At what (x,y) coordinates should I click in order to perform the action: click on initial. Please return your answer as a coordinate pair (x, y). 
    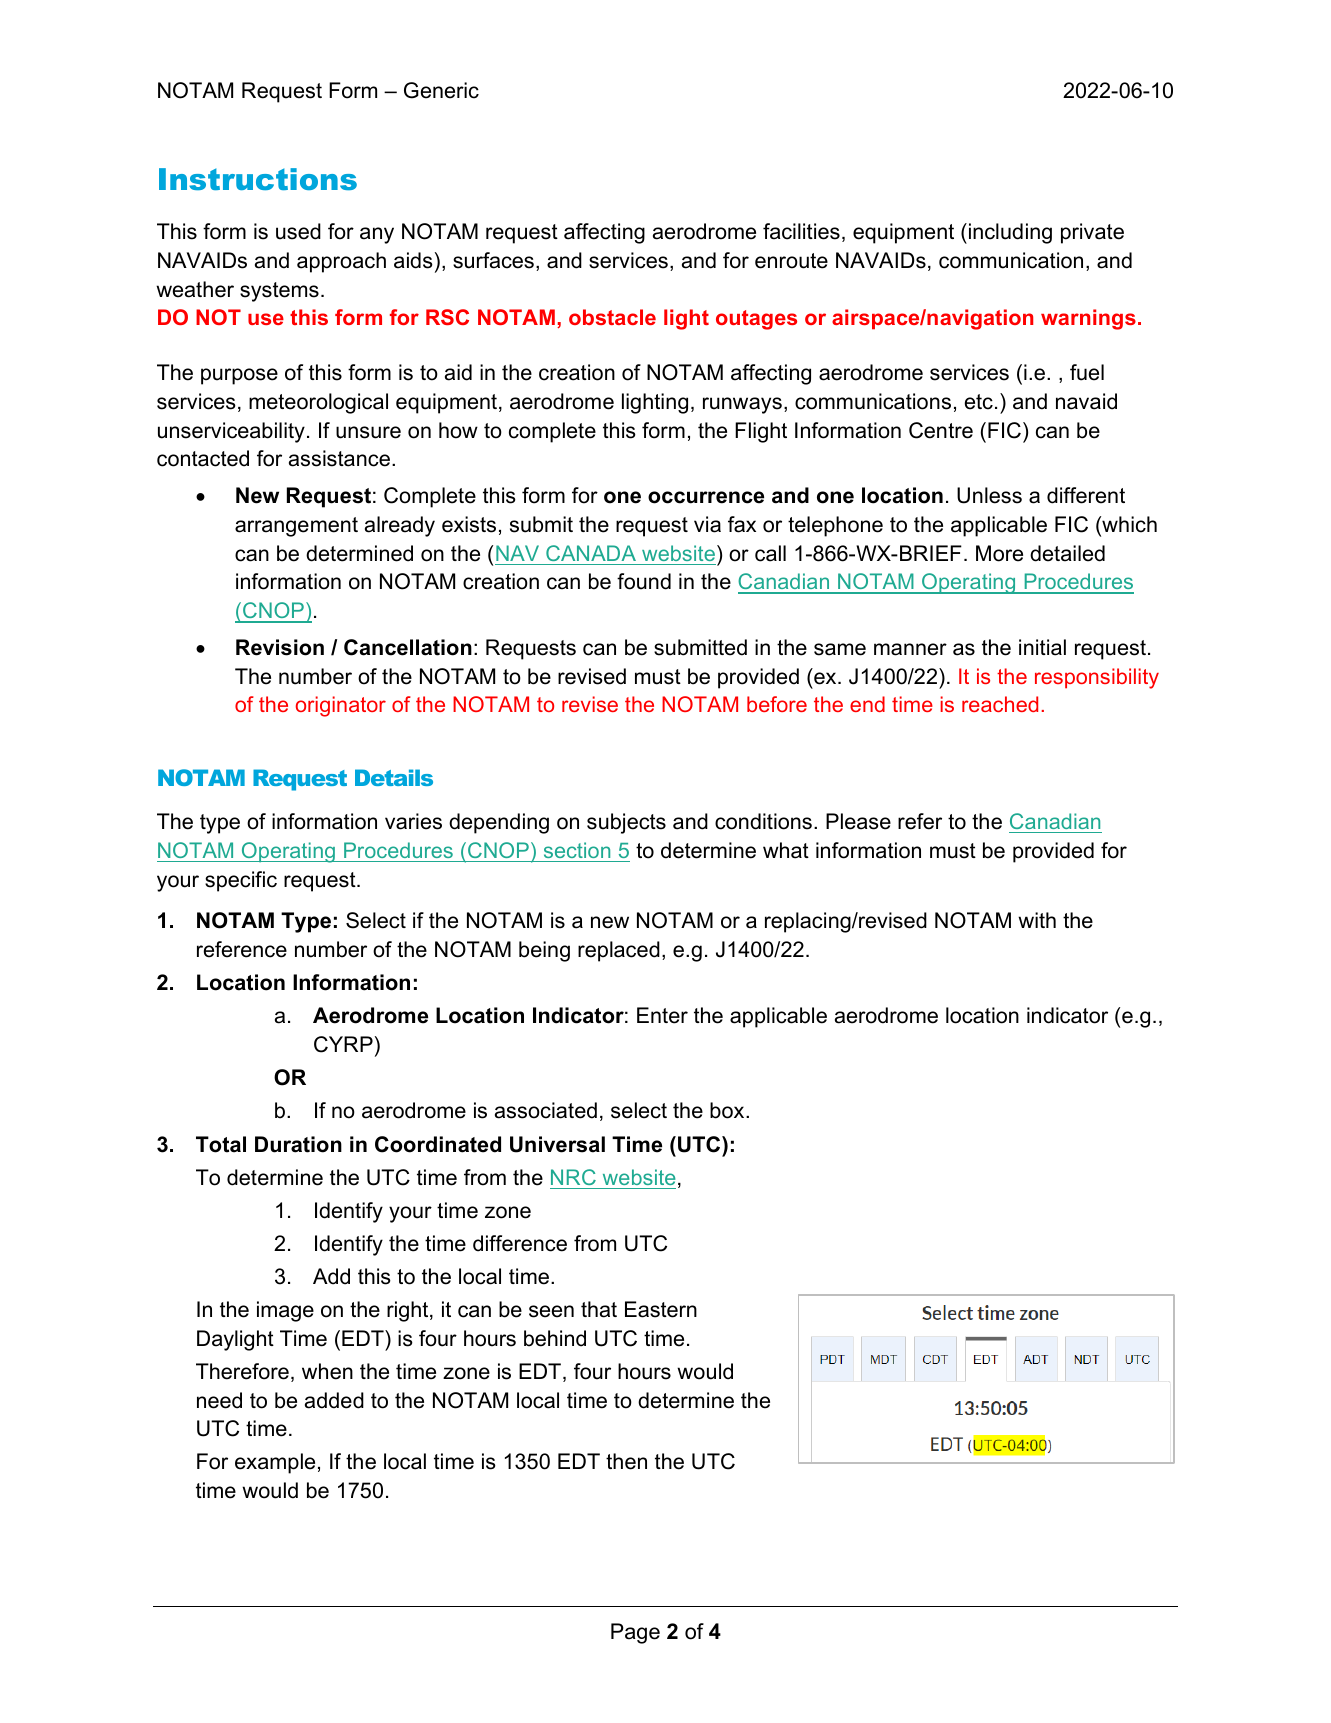
    Looking at the image, I should click on (1042, 647).
